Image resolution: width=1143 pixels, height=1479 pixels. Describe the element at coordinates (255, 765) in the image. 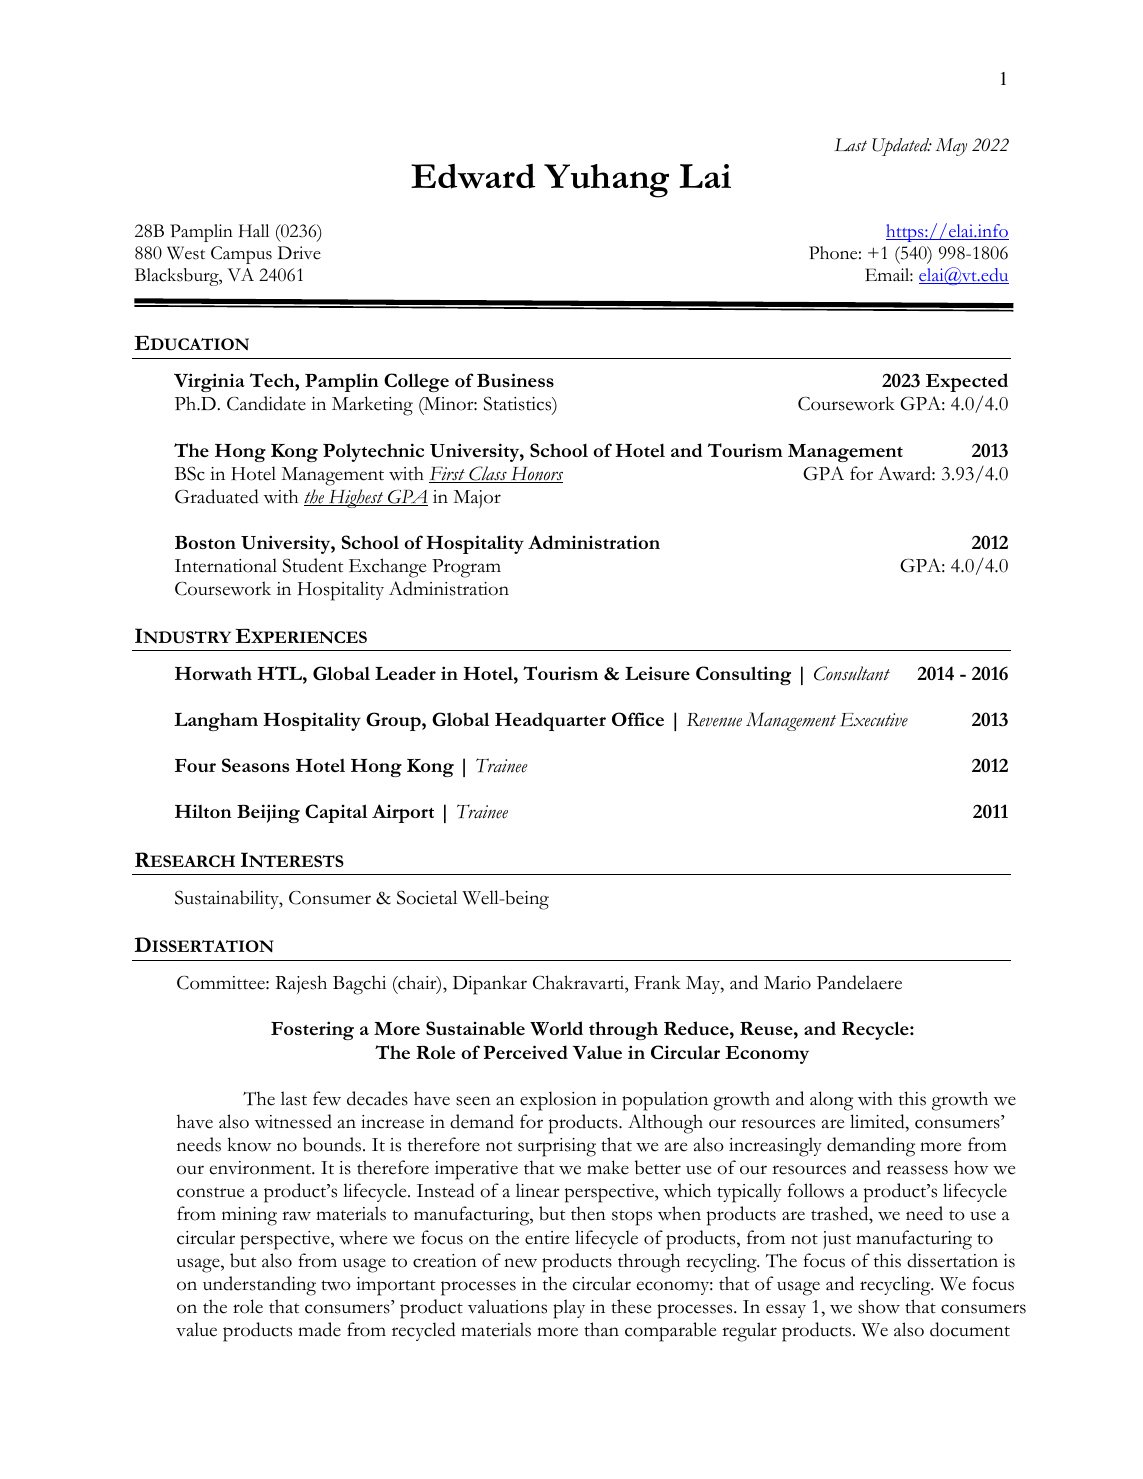

I see `Seasons` at that location.
